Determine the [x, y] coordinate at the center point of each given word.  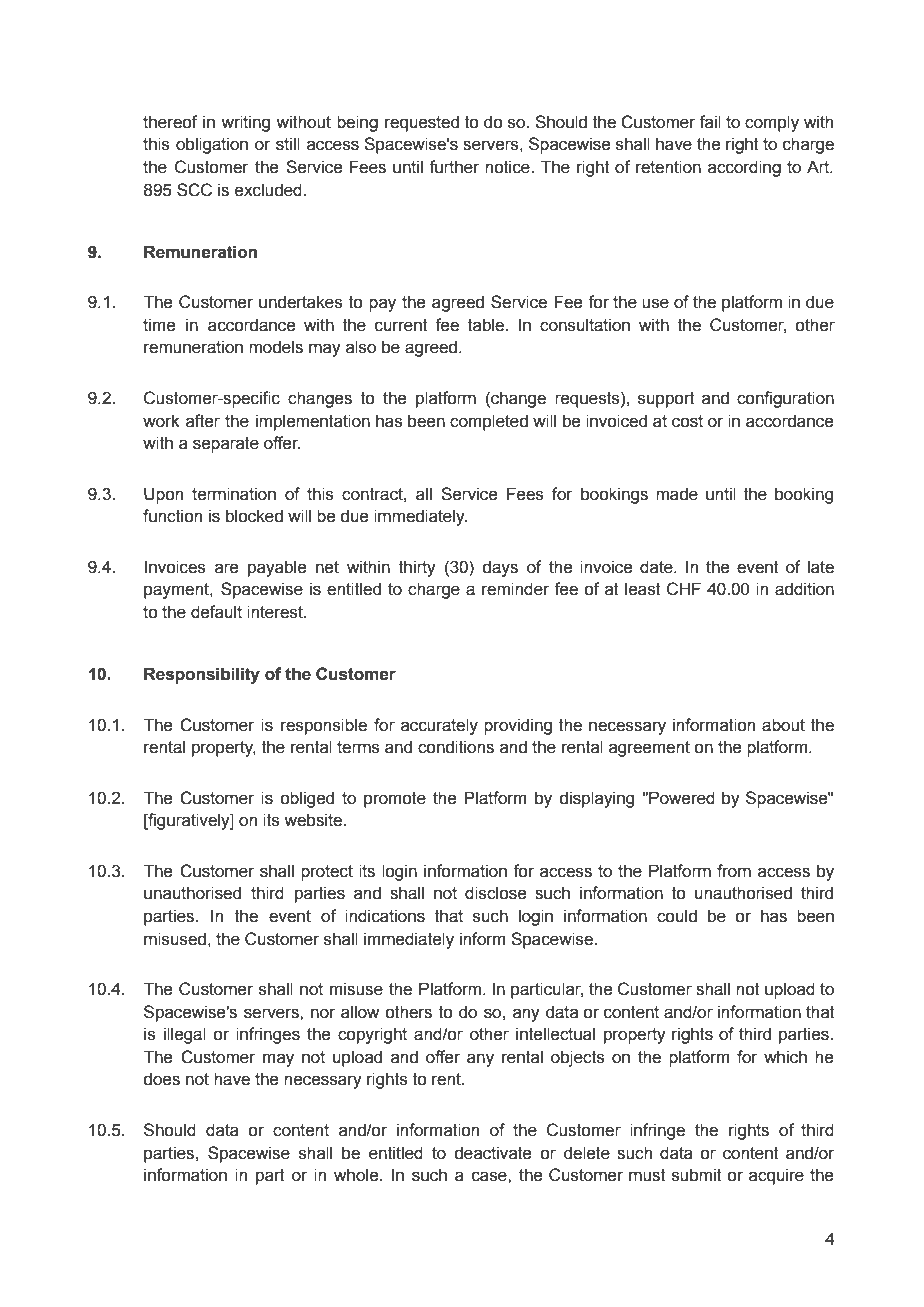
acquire [776, 1176]
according [744, 168]
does [161, 1079]
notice [508, 167]
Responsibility [202, 675]
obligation [212, 145]
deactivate [492, 1153]
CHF [684, 589]
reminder [515, 589]
